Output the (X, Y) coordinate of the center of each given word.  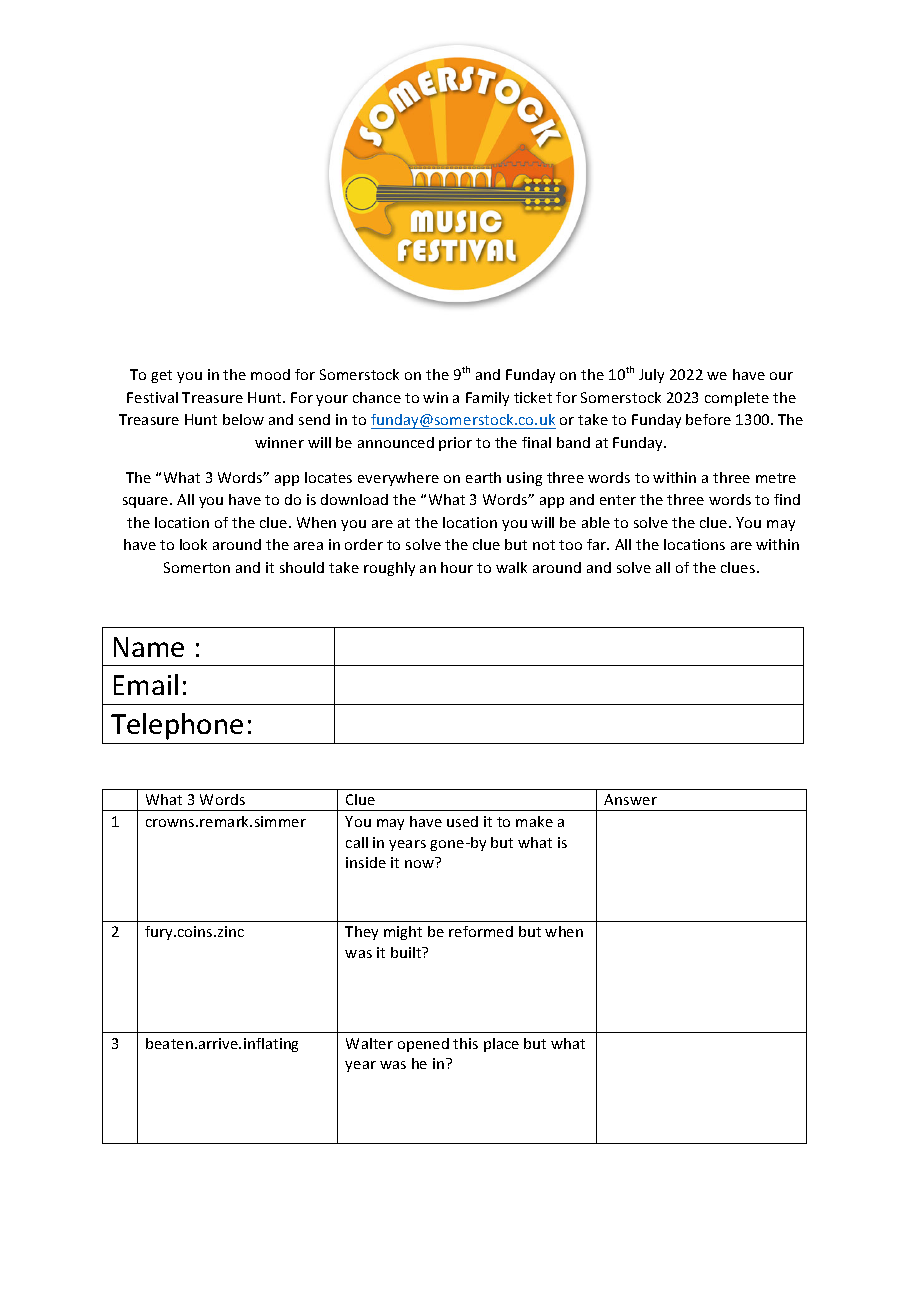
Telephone (177, 726)
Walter (369, 1043)
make (534, 821)
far (598, 544)
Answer (630, 799)
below (243, 419)
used (462, 821)
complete (737, 399)
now (419, 864)
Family (487, 399)
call (357, 842)
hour (457, 567)
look (193, 544)
